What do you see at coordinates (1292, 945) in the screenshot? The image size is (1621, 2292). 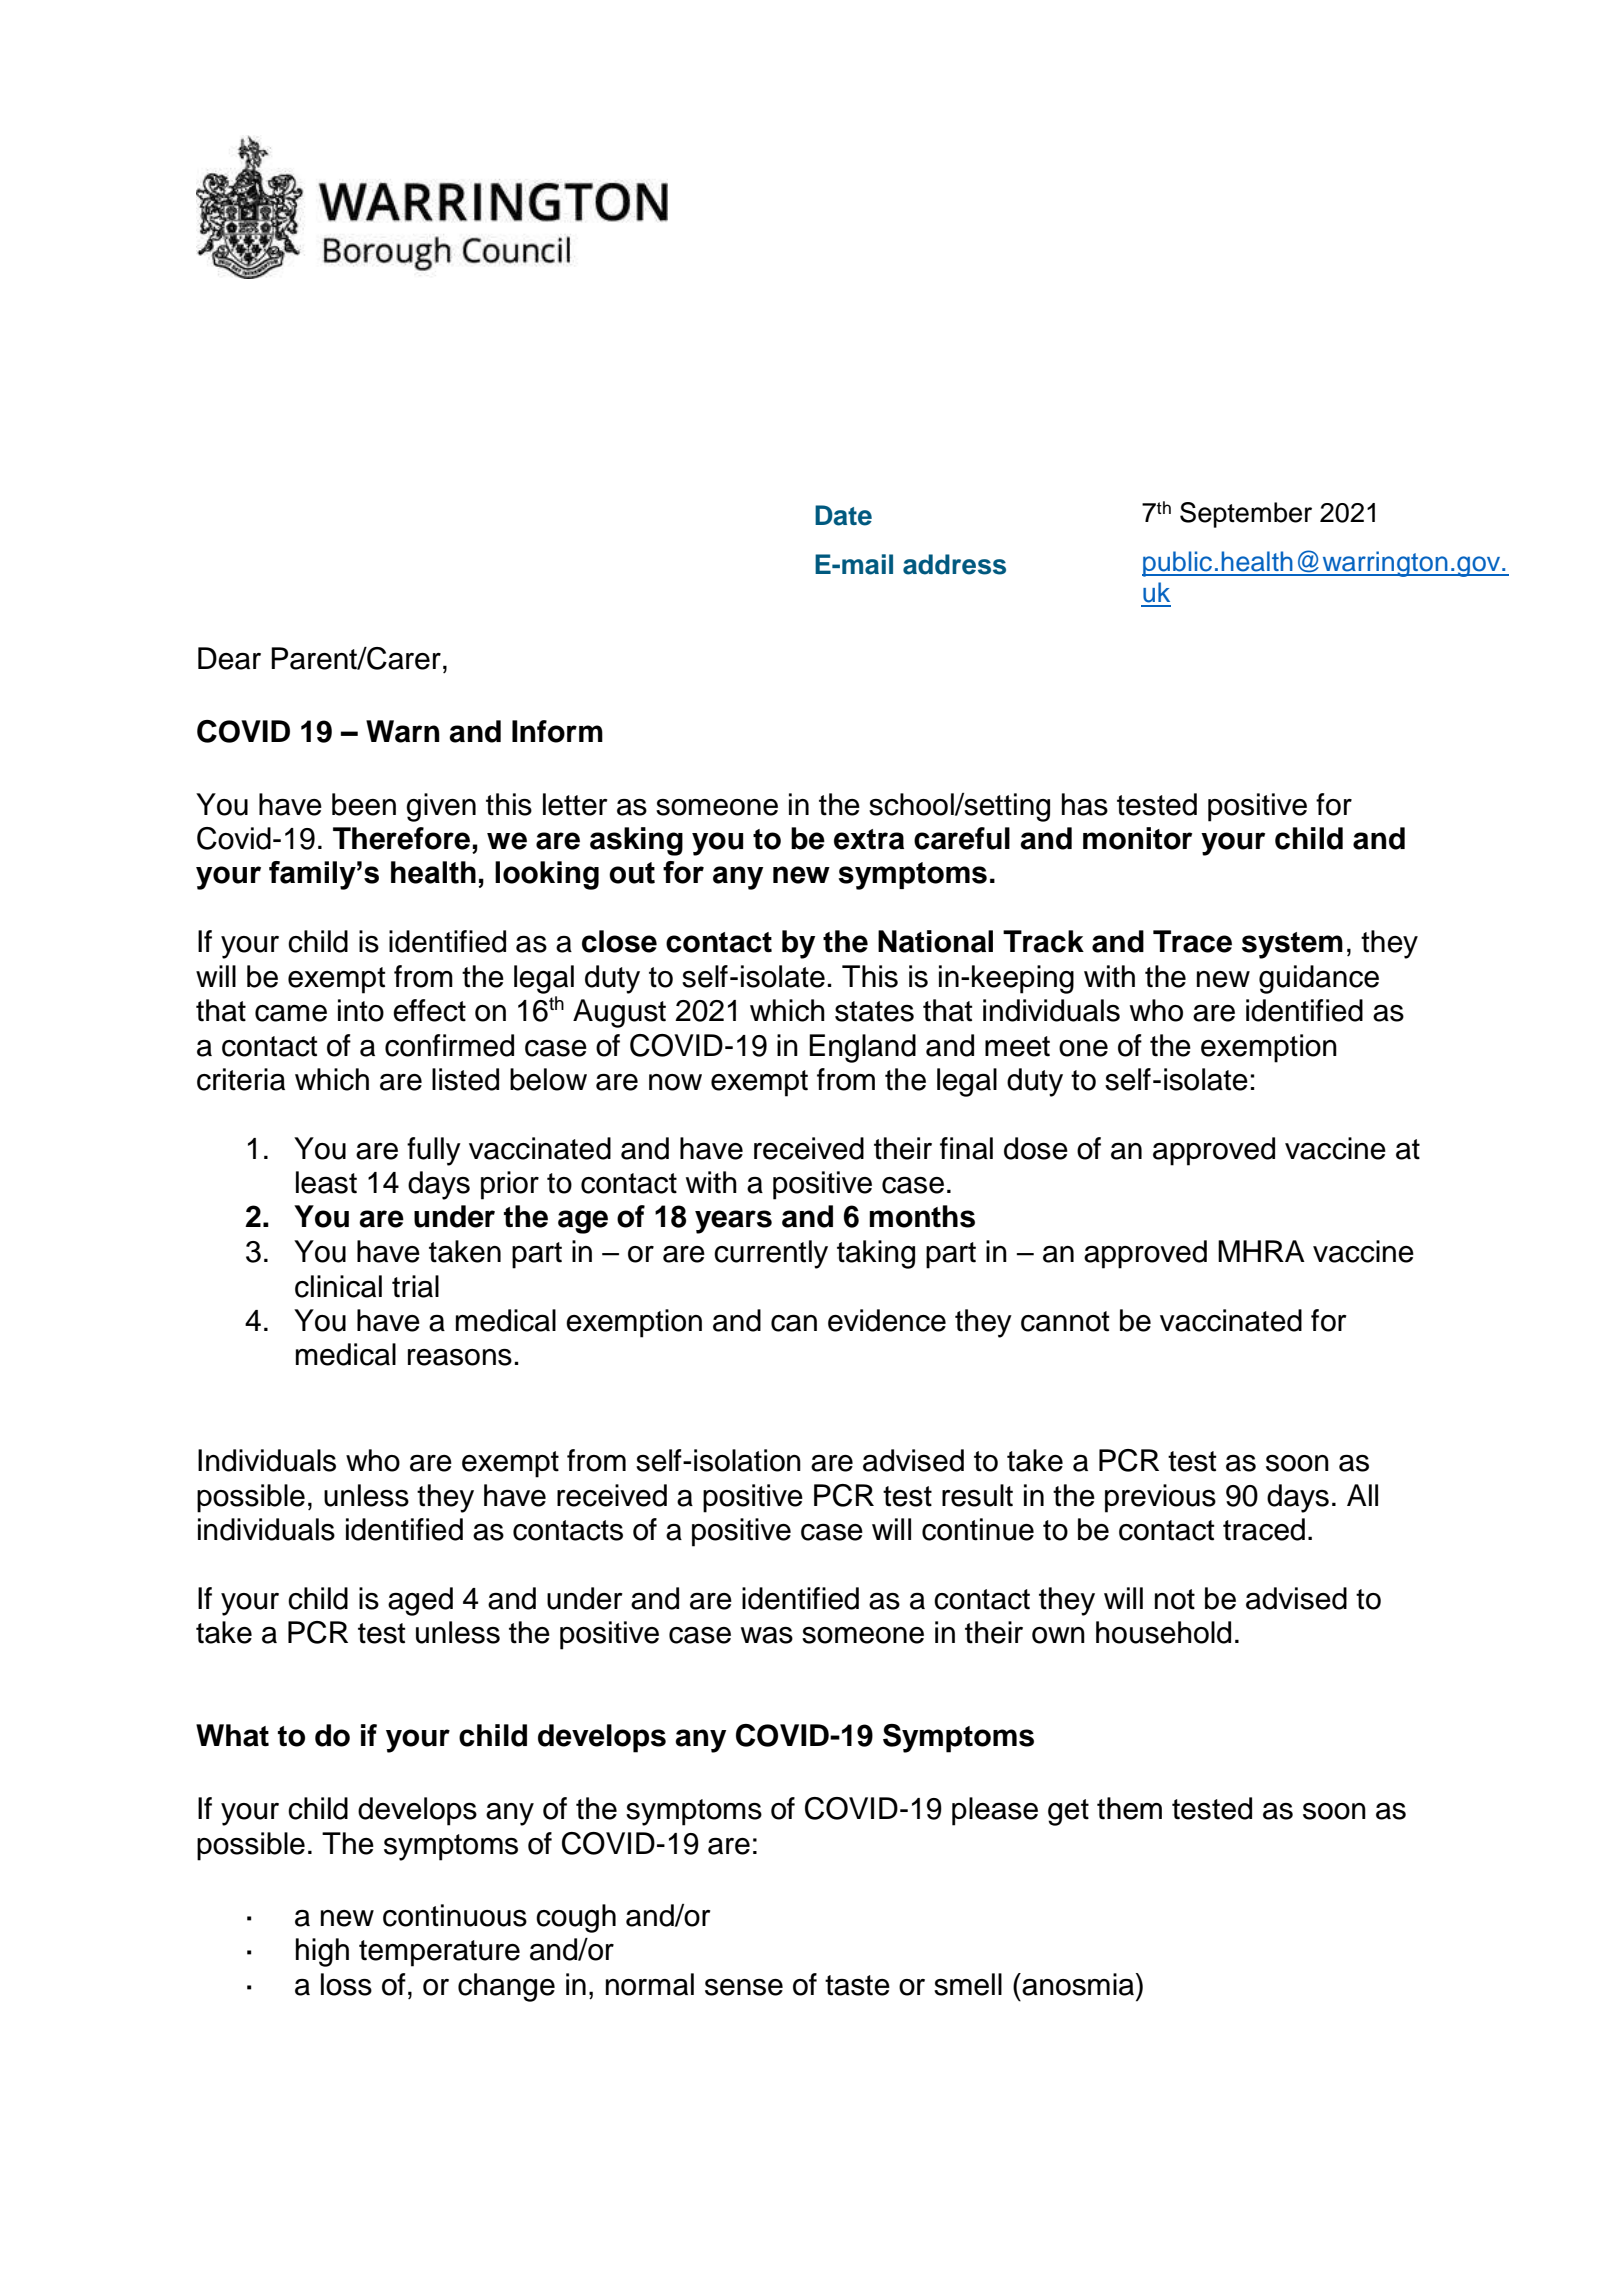 I see `system` at bounding box center [1292, 945].
